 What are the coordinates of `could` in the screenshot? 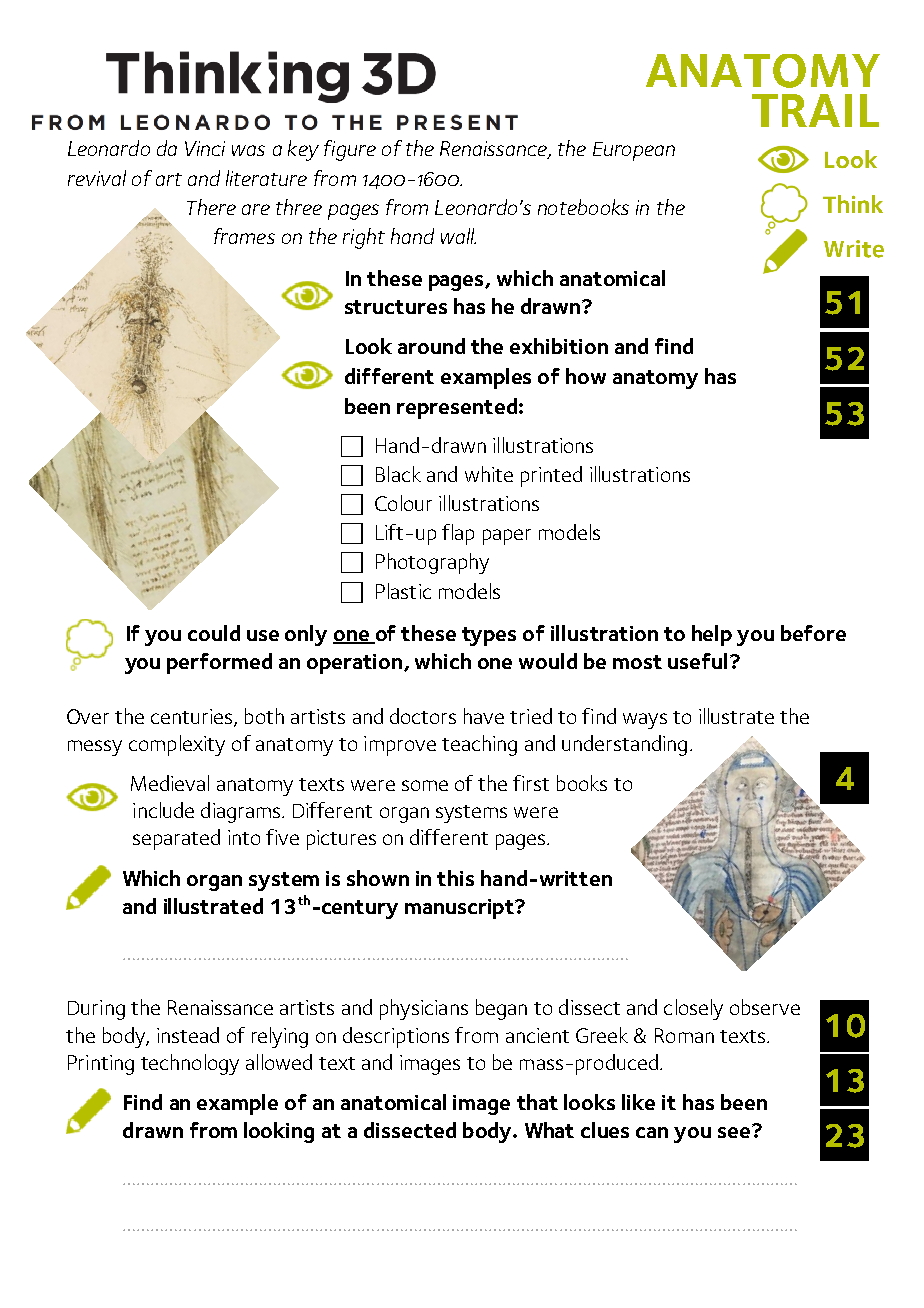 It's located at (214, 633).
